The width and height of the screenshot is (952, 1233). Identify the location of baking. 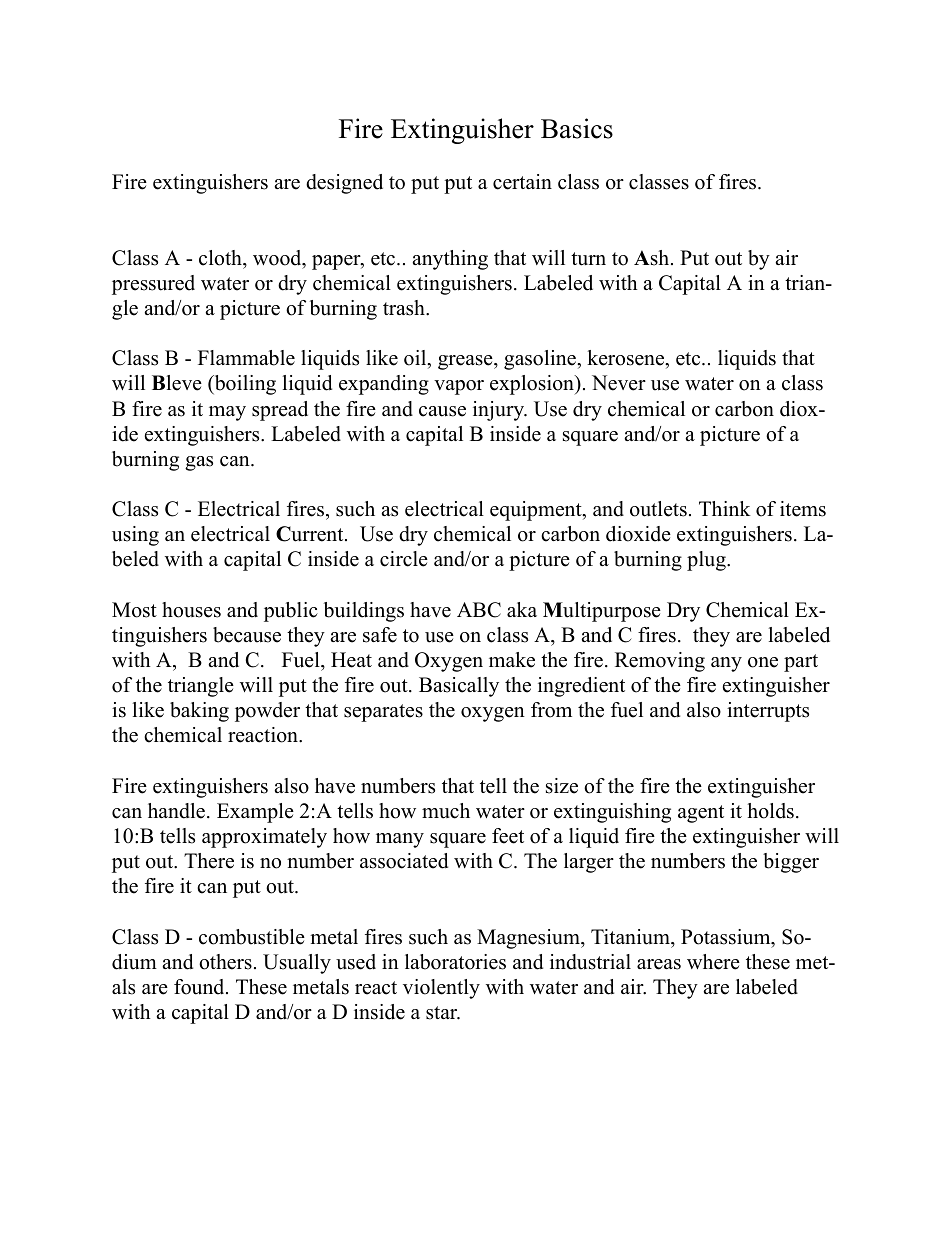
(199, 712).
